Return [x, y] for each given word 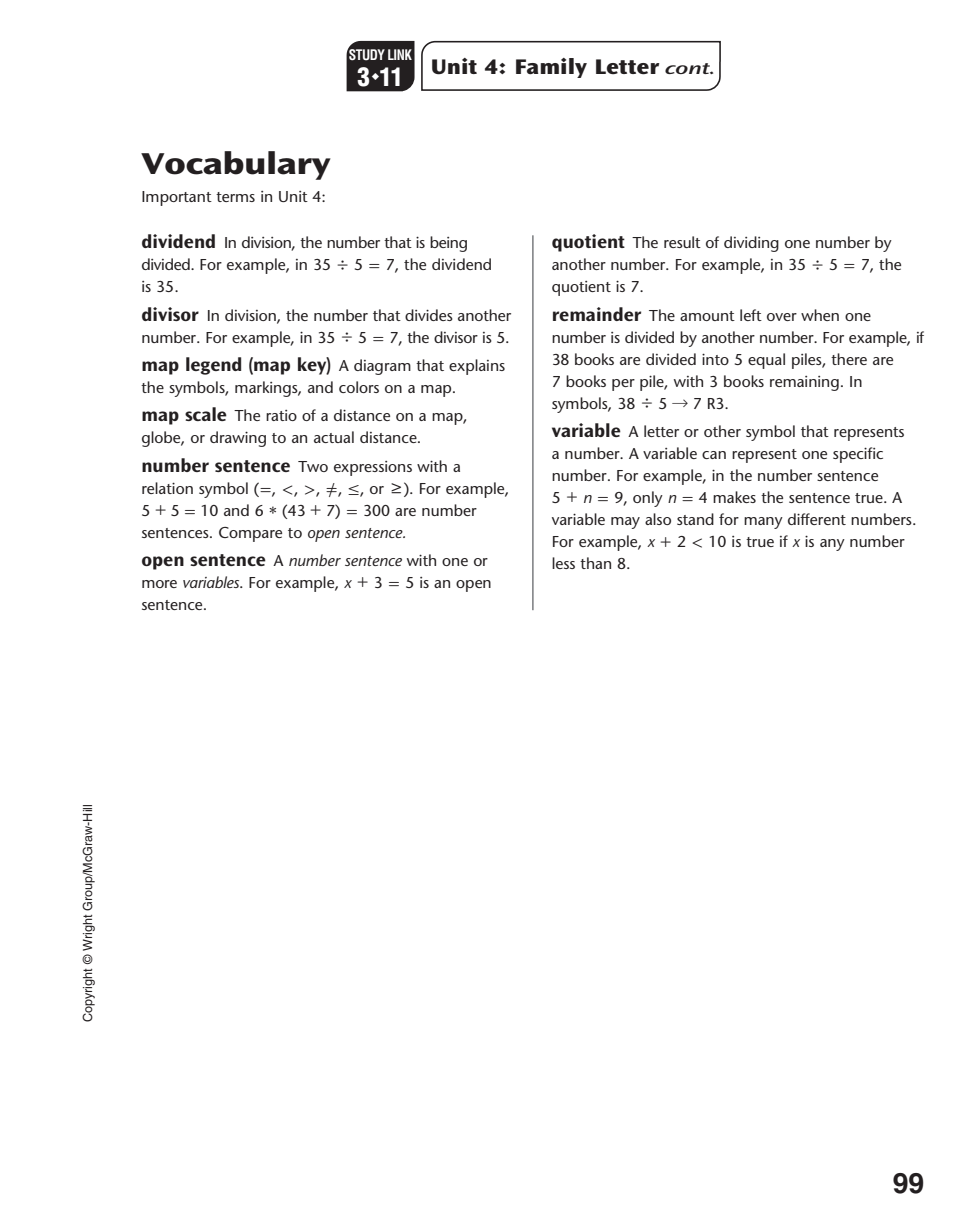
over [782, 317]
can [714, 455]
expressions [373, 468]
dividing [751, 244]
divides [429, 315]
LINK [400, 54]
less [563, 563]
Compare [250, 534]
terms [235, 197]
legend [213, 366]
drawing [238, 439]
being [448, 244]
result [682, 242]
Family [551, 68]
